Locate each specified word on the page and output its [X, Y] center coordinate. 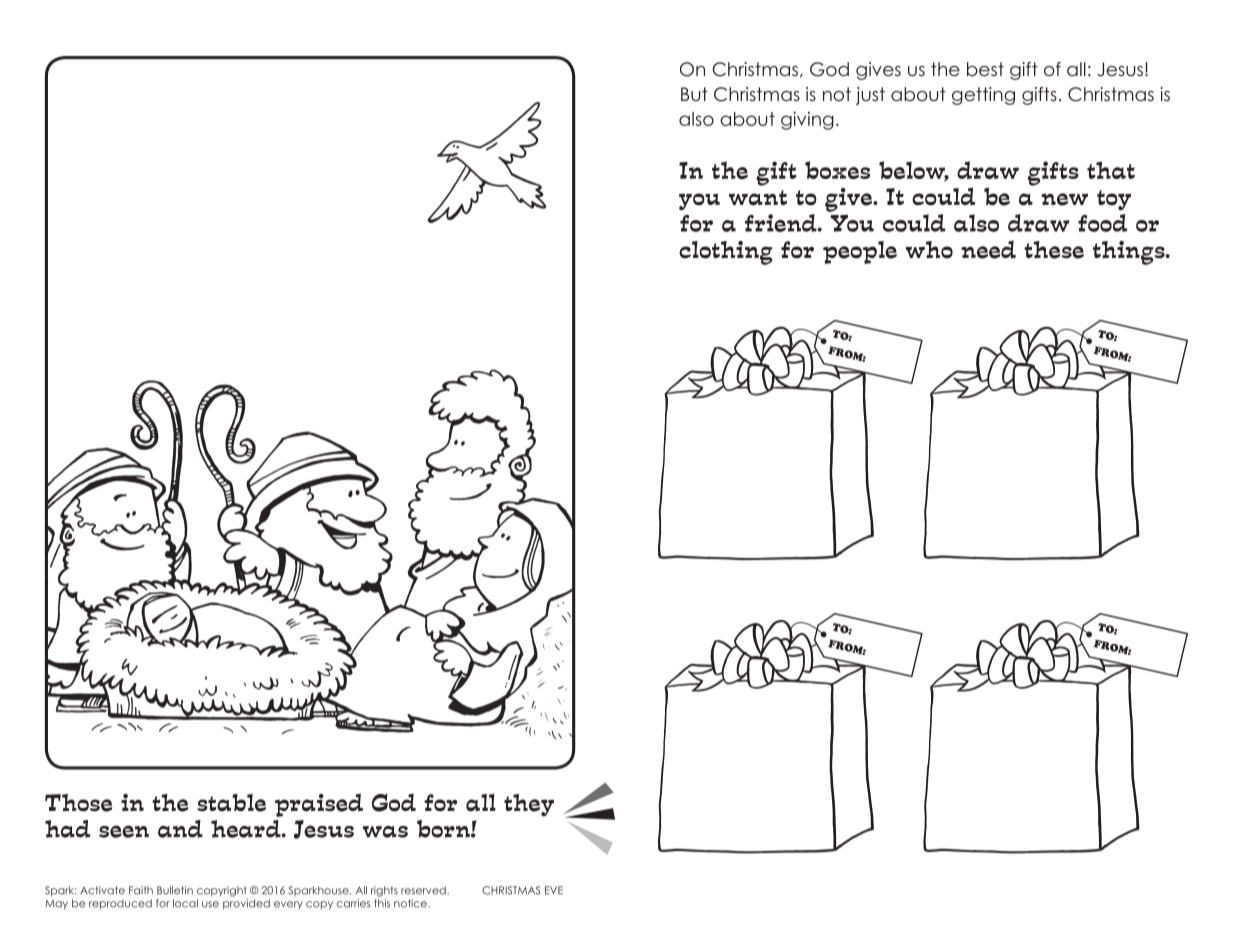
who [929, 250]
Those [79, 803]
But [694, 94]
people [860, 252]
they [529, 805]
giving [807, 121]
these [1054, 250]
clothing [726, 253]
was [385, 832]
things [1130, 253]
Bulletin [175, 890]
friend [782, 223]
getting [983, 96]
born [444, 829]
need [988, 249]
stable [231, 803]
